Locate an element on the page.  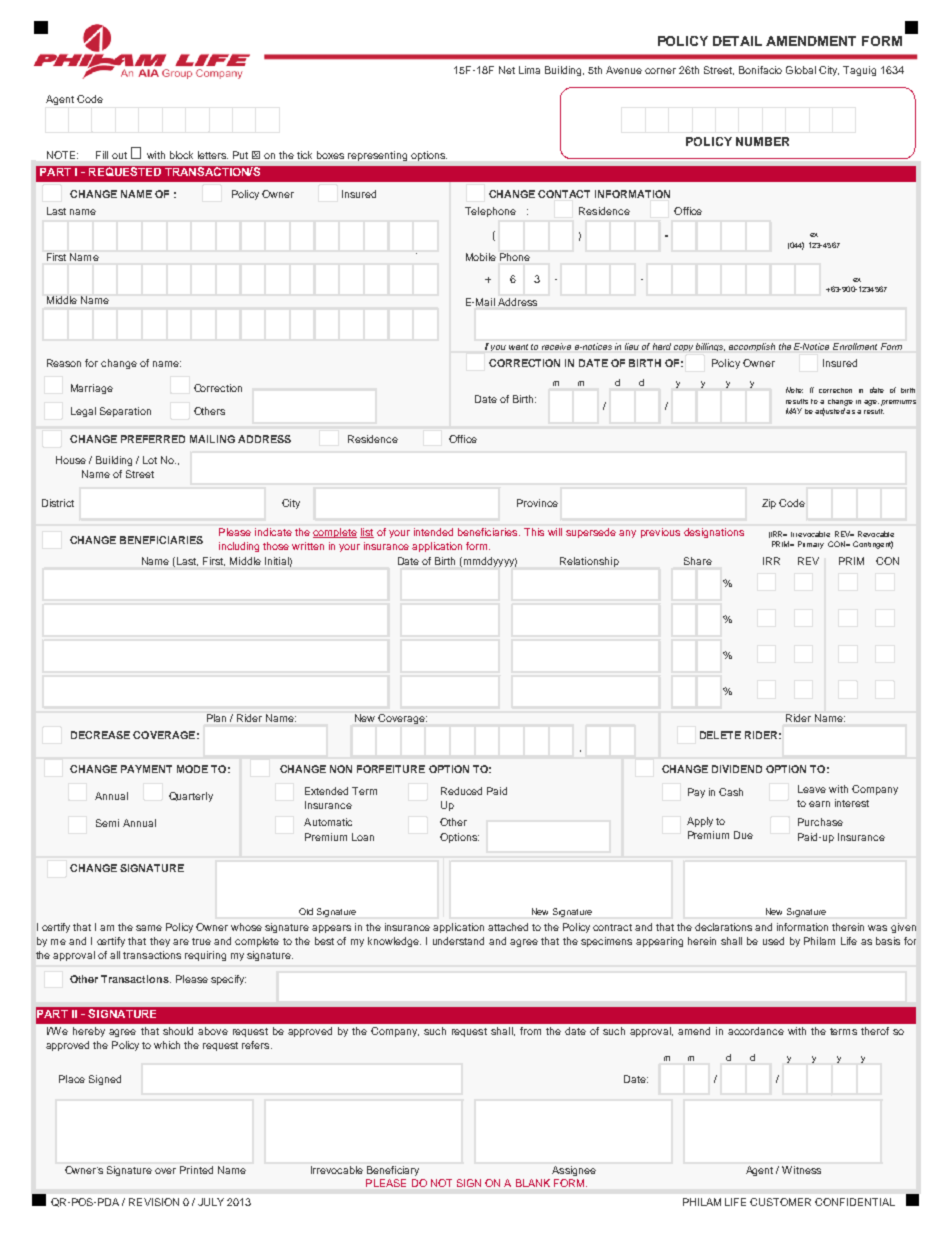
Net is located at coordinates (507, 70).
